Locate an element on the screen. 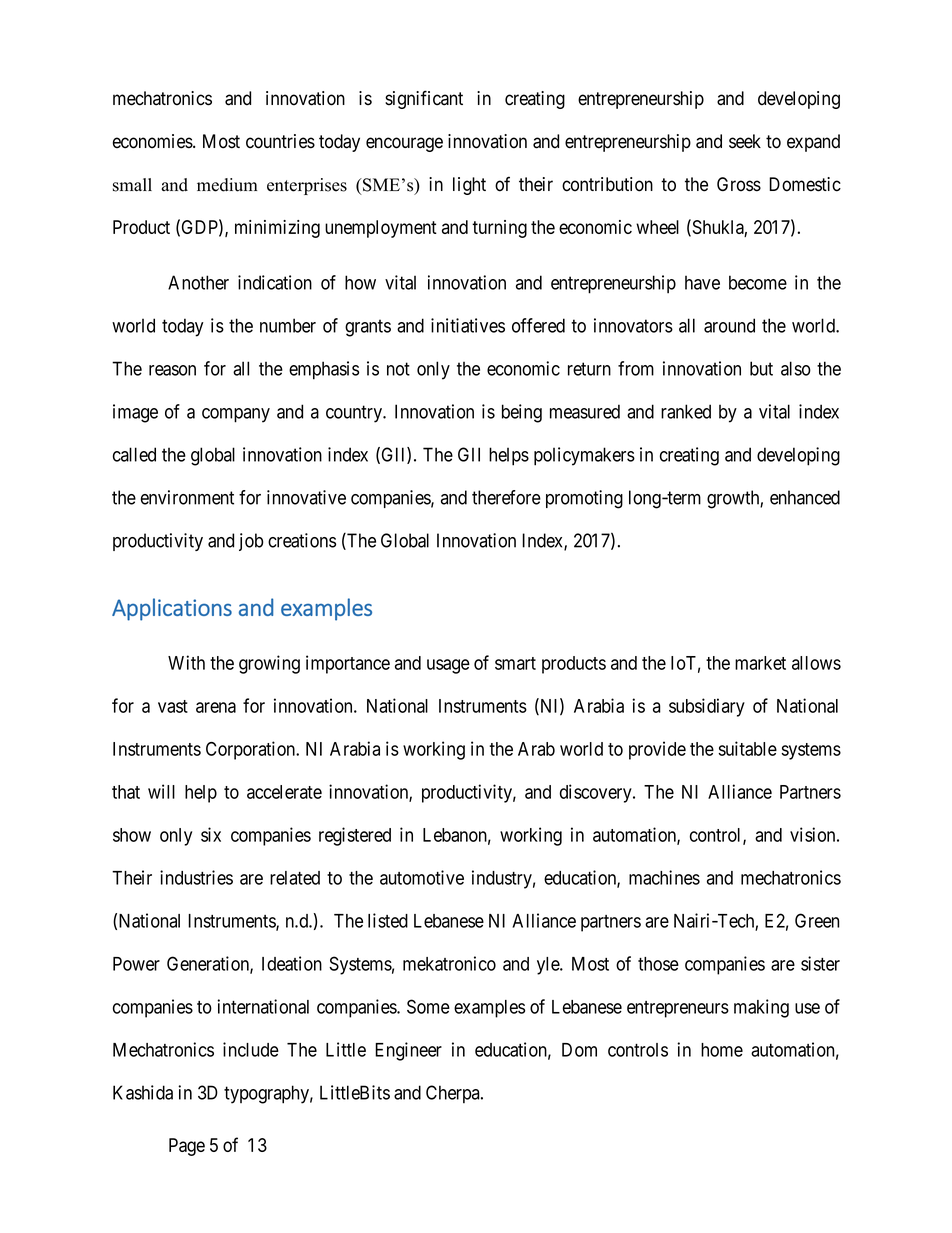  arena is located at coordinates (216, 707).
